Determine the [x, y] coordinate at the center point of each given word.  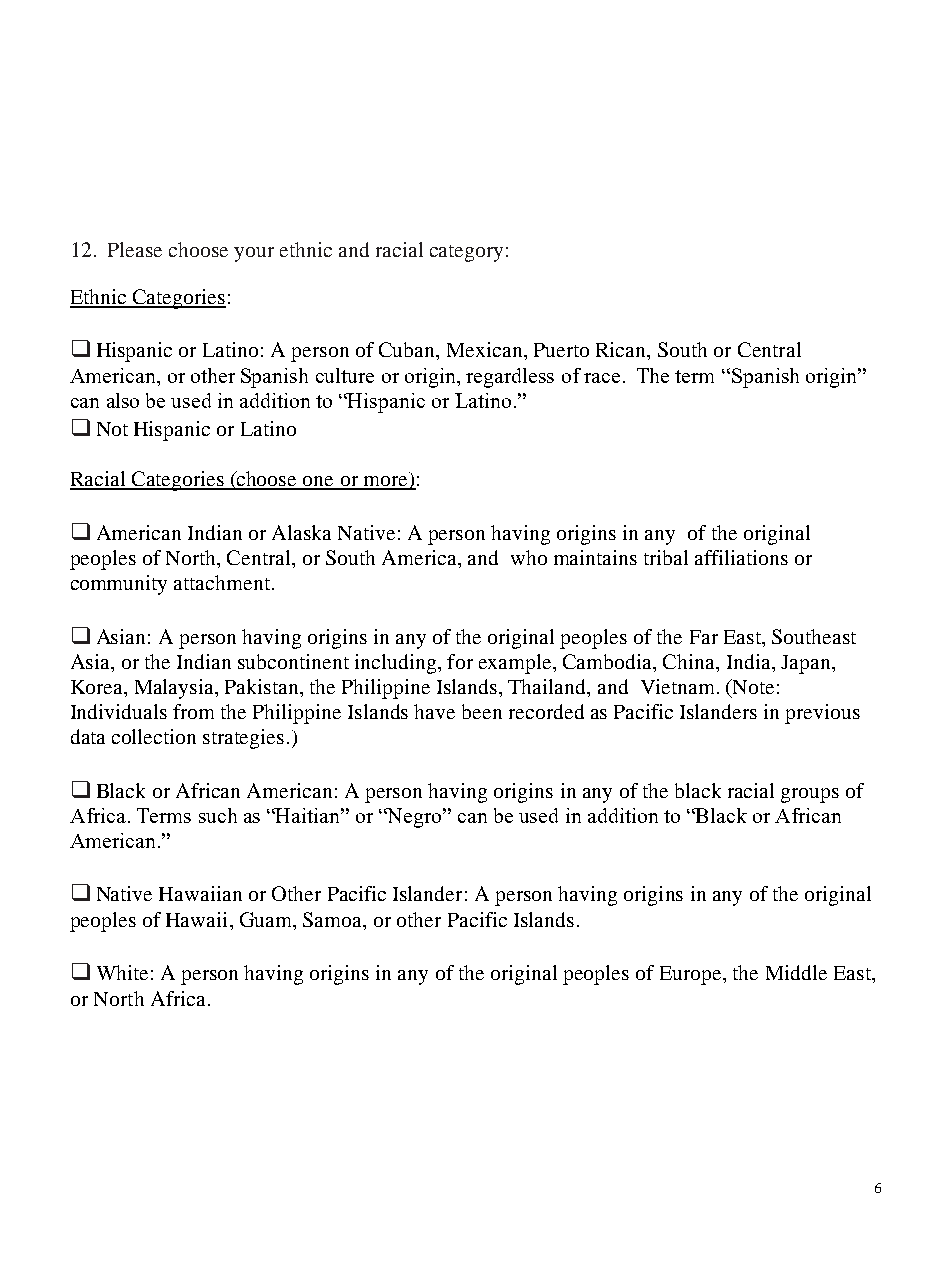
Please [135, 249]
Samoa [334, 921]
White [122, 972]
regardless [510, 378]
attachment [223, 582]
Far [704, 637]
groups [810, 795]
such [218, 815]
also [123, 400]
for [460, 661]
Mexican [486, 349]
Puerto [561, 350]
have [434, 711]
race [602, 378]
